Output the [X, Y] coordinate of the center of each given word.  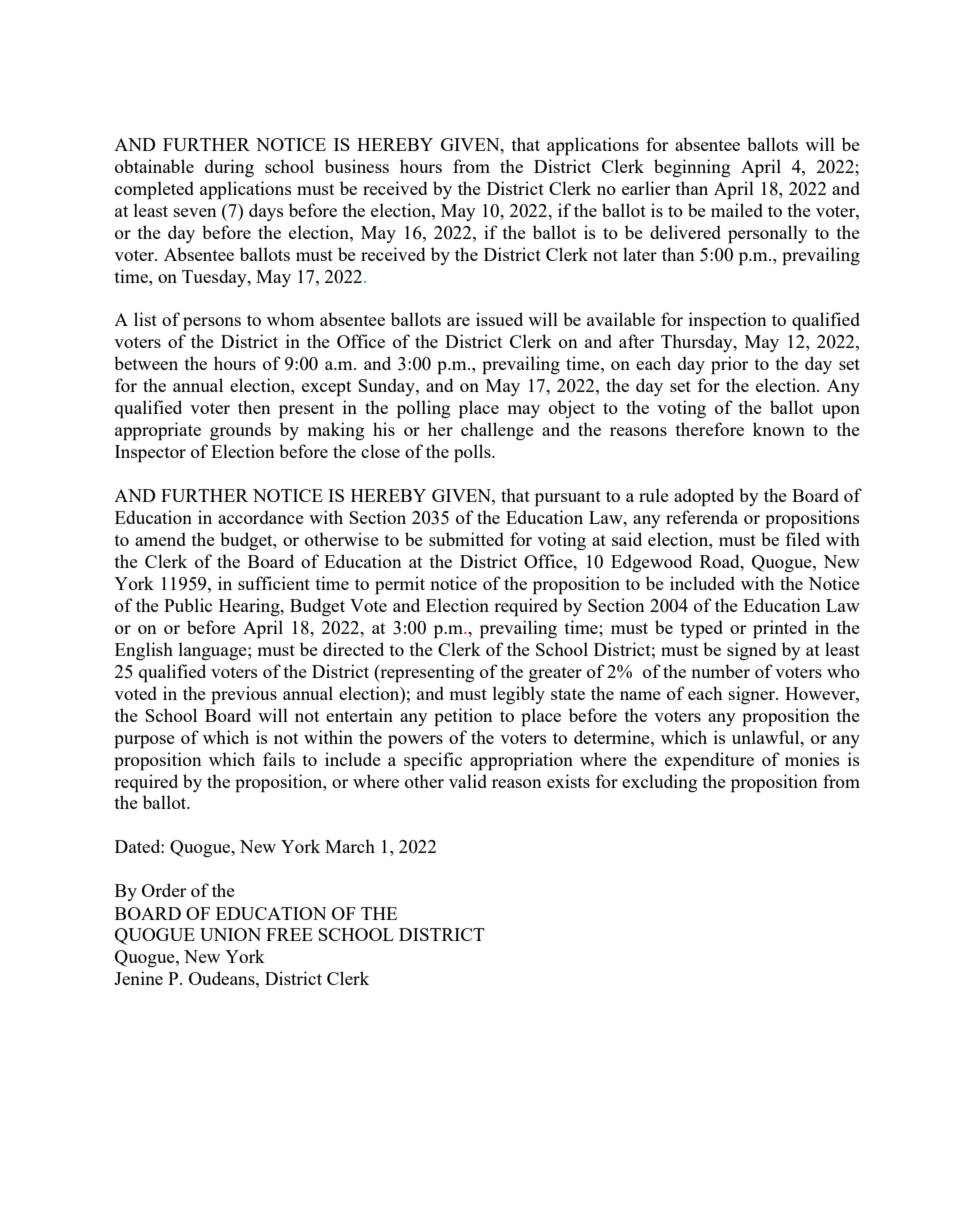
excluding [660, 783]
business [357, 166]
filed [802, 539]
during [229, 168]
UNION [230, 934]
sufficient [274, 583]
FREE [289, 934]
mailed [737, 210]
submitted [466, 539]
